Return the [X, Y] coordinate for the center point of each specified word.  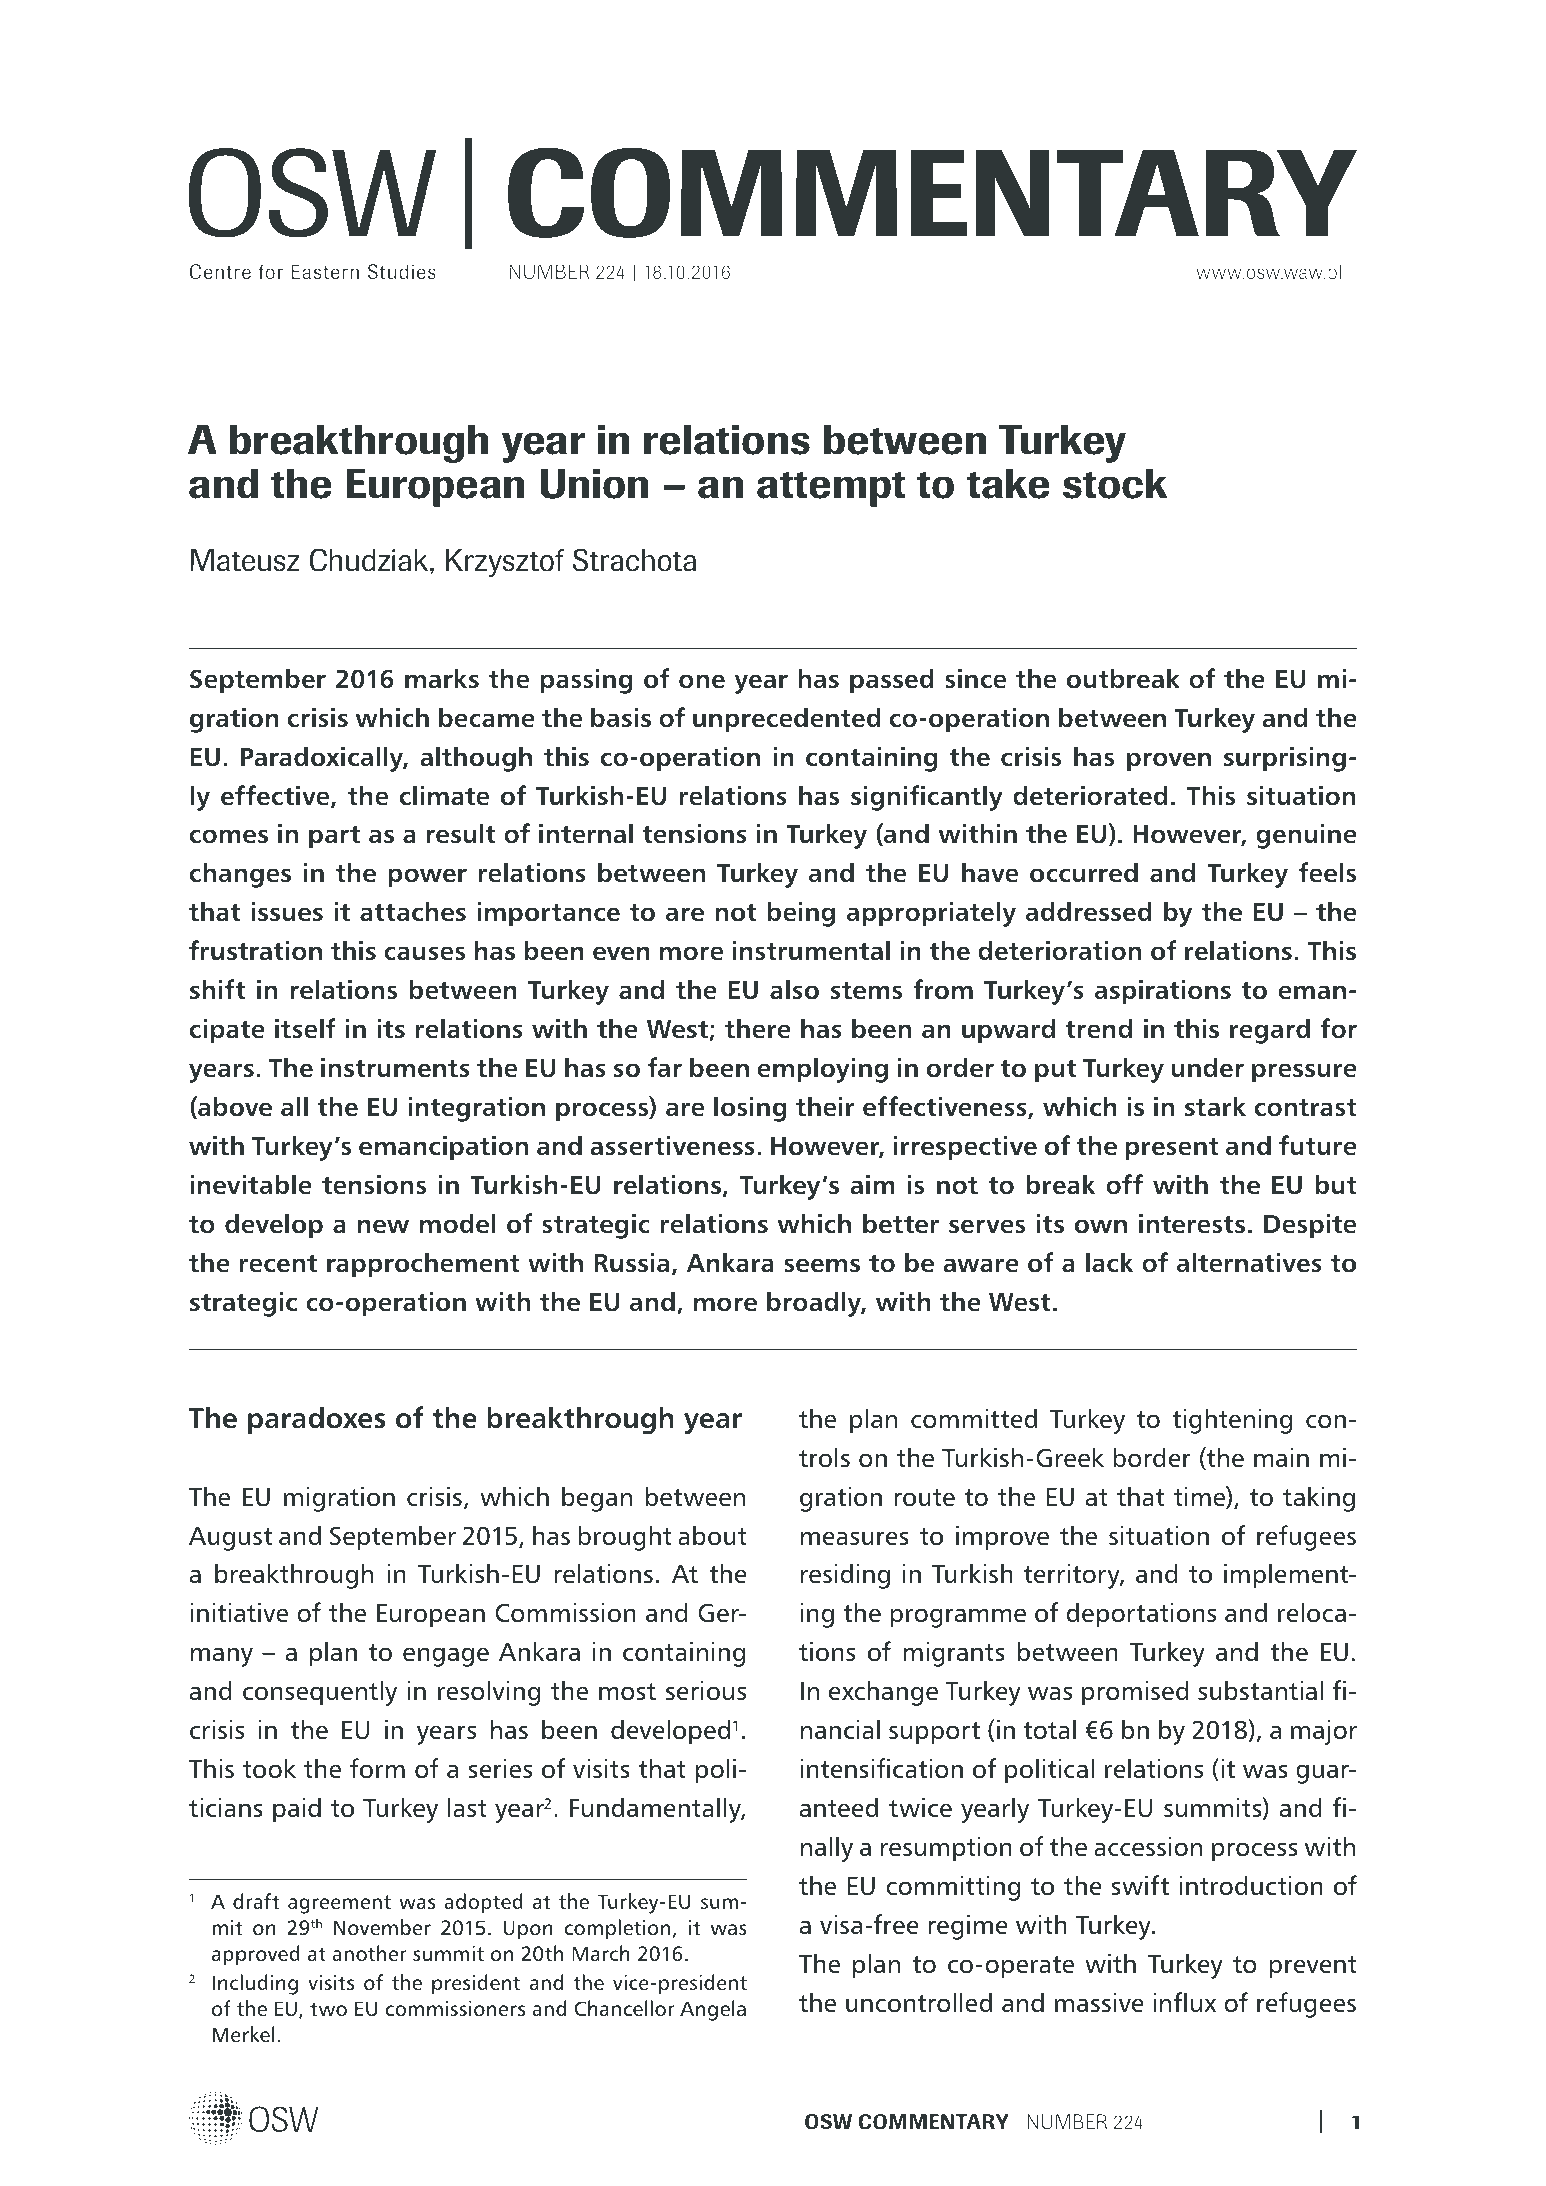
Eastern [325, 271]
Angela [713, 2010]
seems [822, 1265]
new [383, 1226]
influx [1184, 2002]
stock [1115, 483]
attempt [831, 489]
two [328, 2009]
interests [1192, 1224]
